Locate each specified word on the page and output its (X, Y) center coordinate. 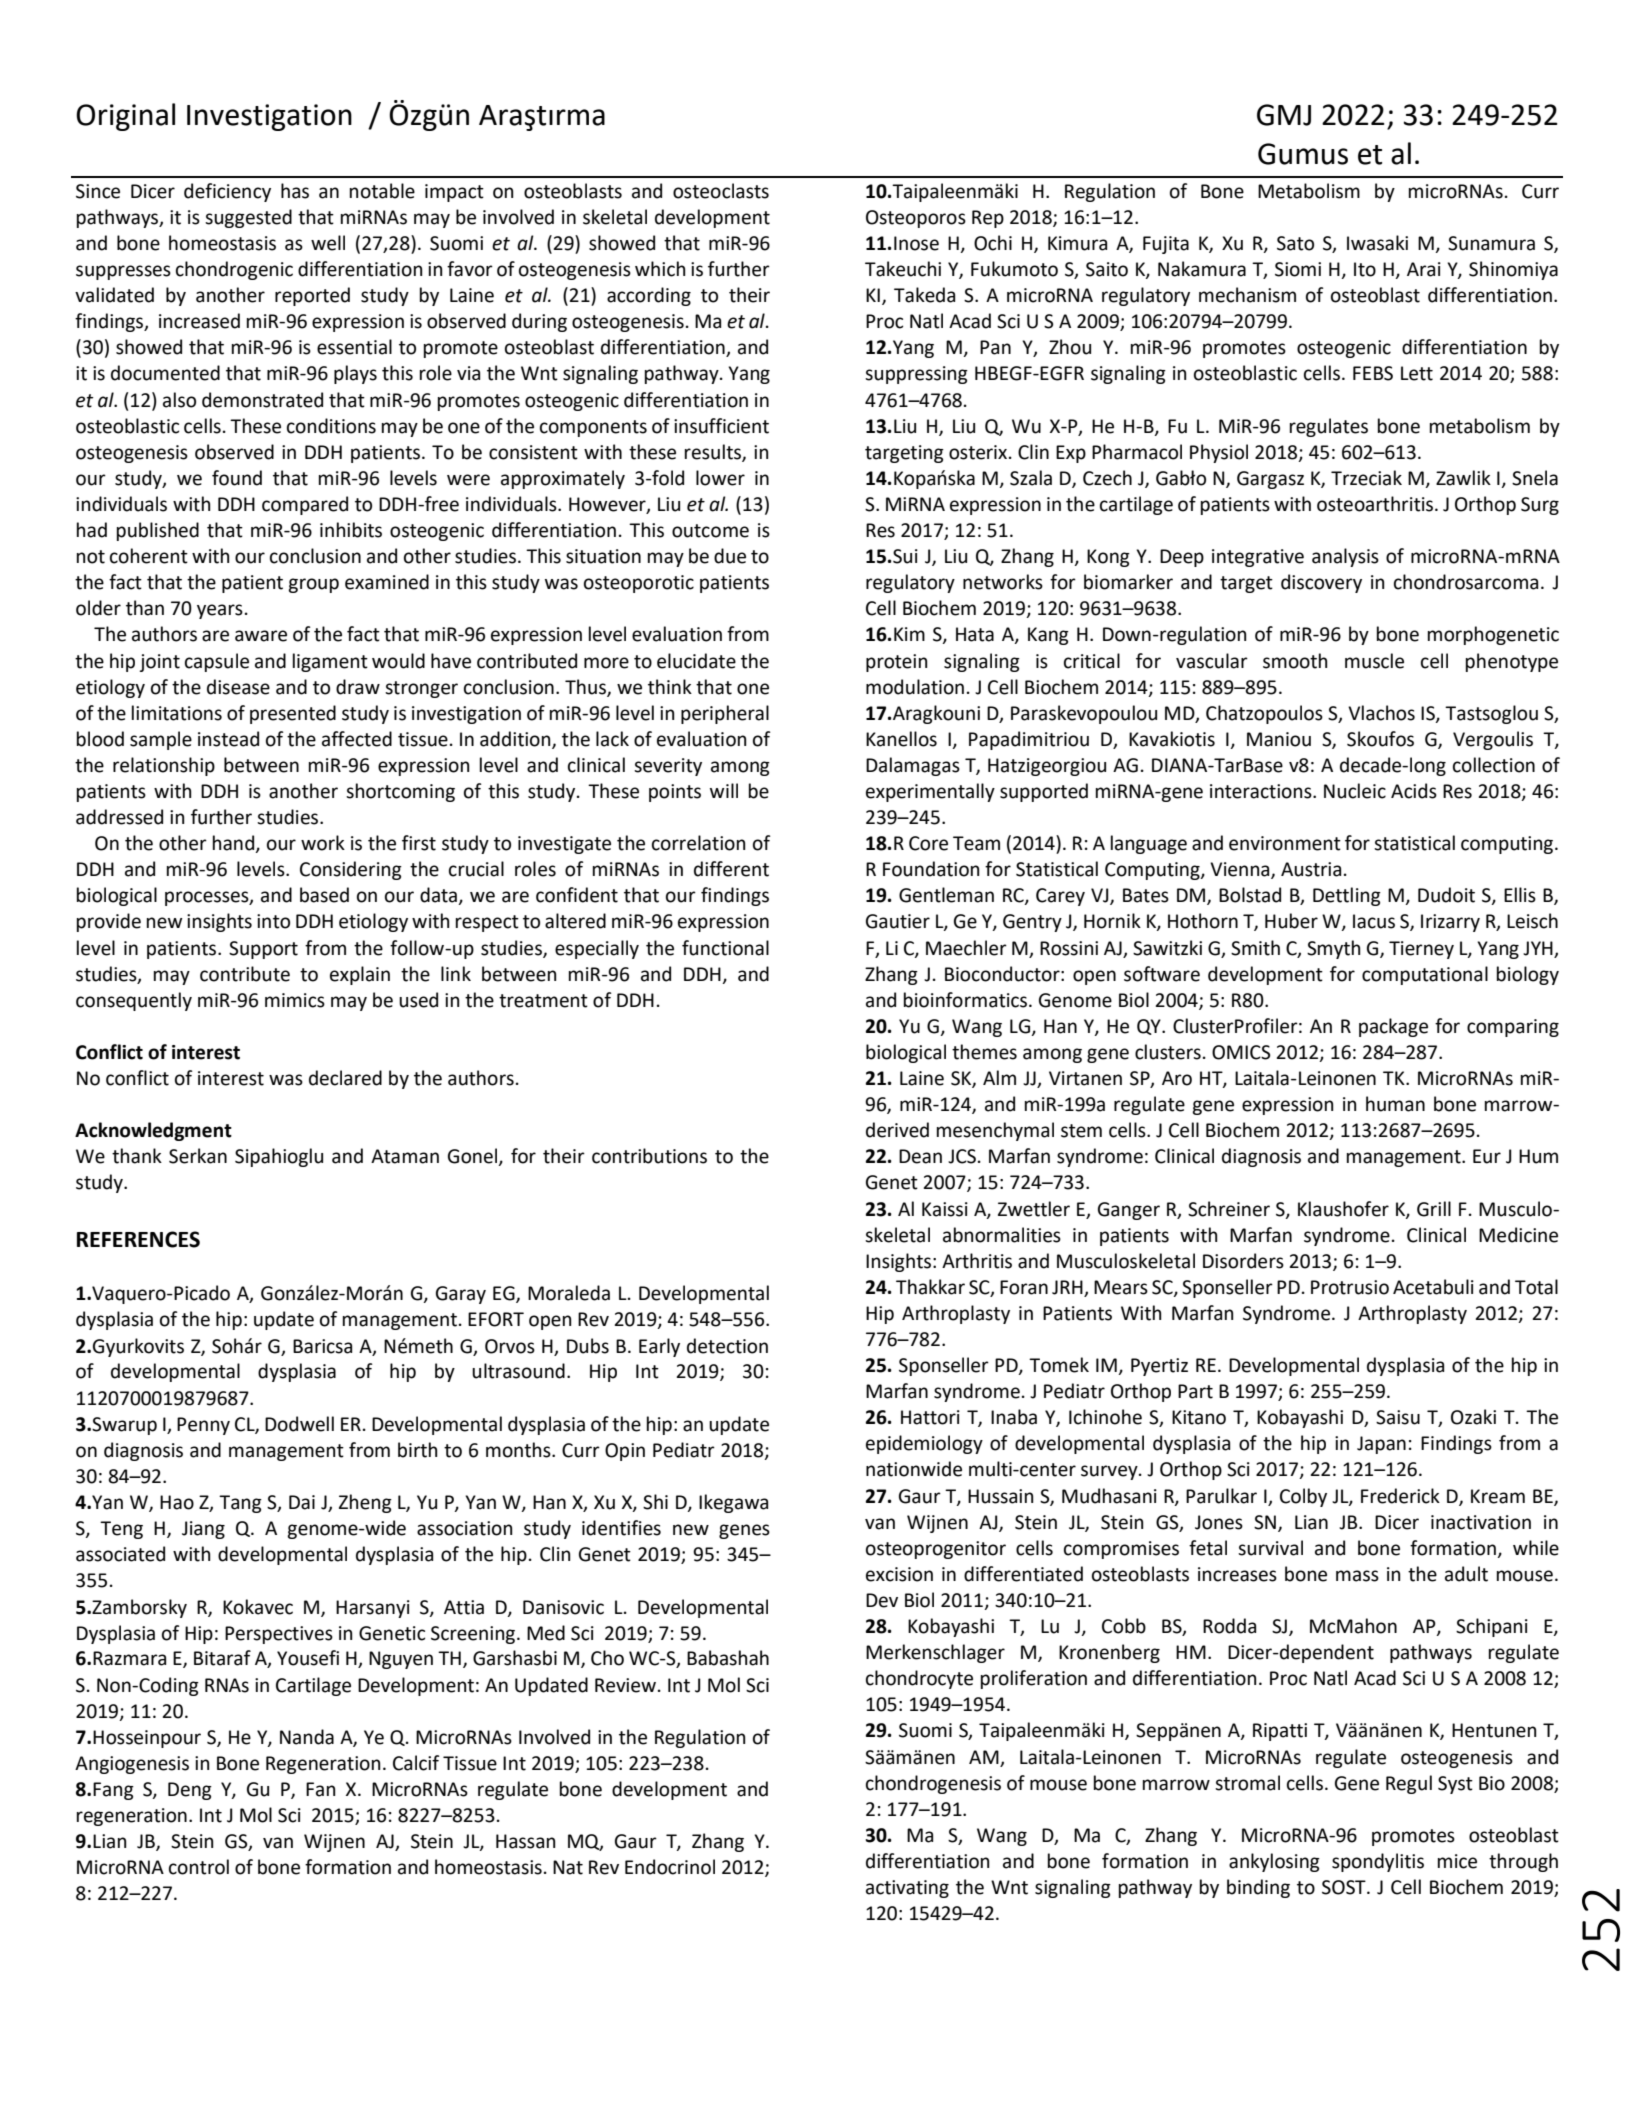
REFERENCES (138, 1239)
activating (907, 1889)
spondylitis (1378, 1862)
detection (727, 1346)
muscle (1374, 661)
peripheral (725, 714)
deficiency (227, 192)
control (199, 1867)
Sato (1295, 243)
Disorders (1243, 1261)
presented (293, 714)
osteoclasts (721, 191)
